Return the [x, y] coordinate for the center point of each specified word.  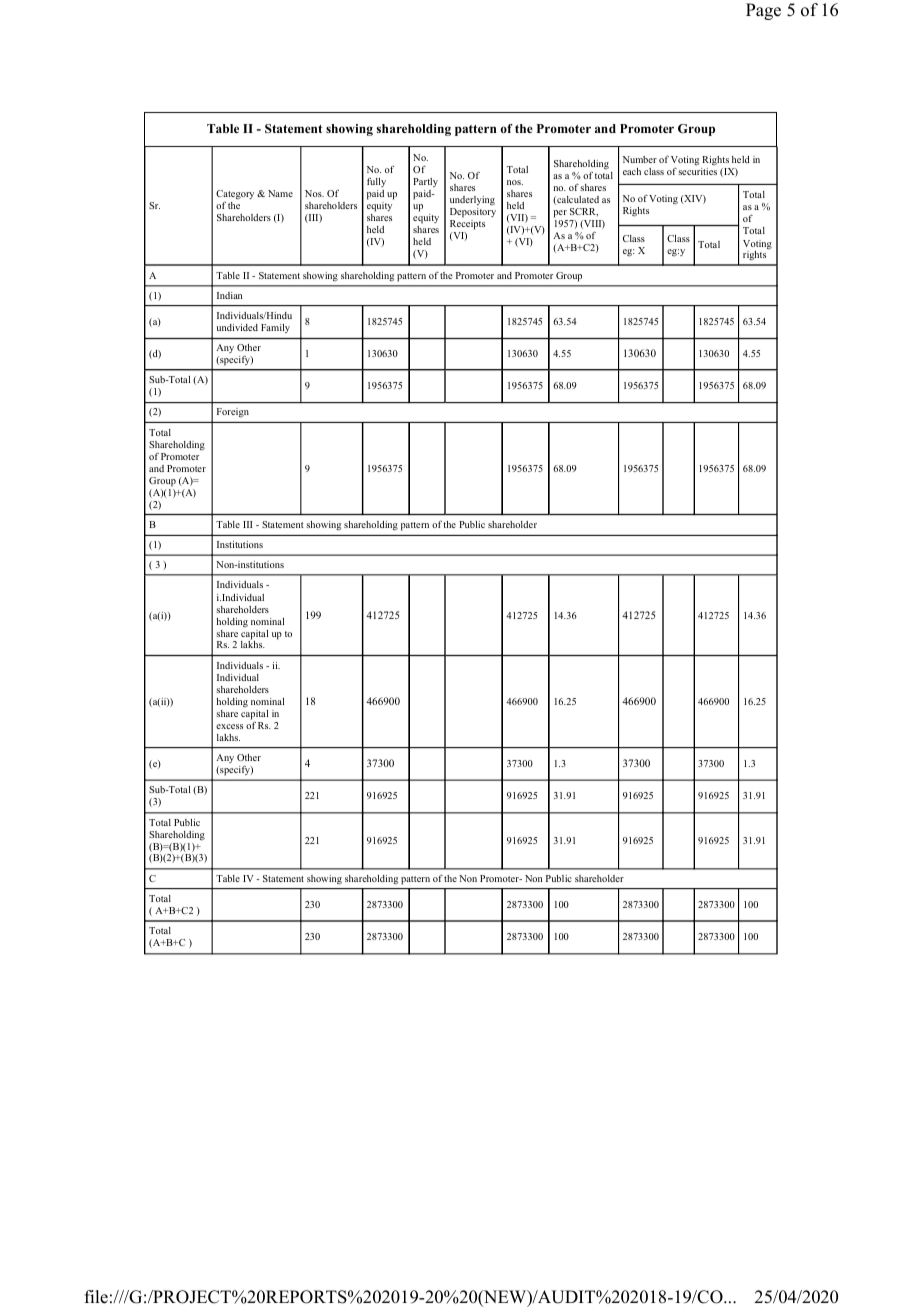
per [560, 214]
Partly [425, 182]
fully [376, 182]
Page [763, 11]
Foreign [233, 412]
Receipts [467, 225]
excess [229, 726]
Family [275, 328]
